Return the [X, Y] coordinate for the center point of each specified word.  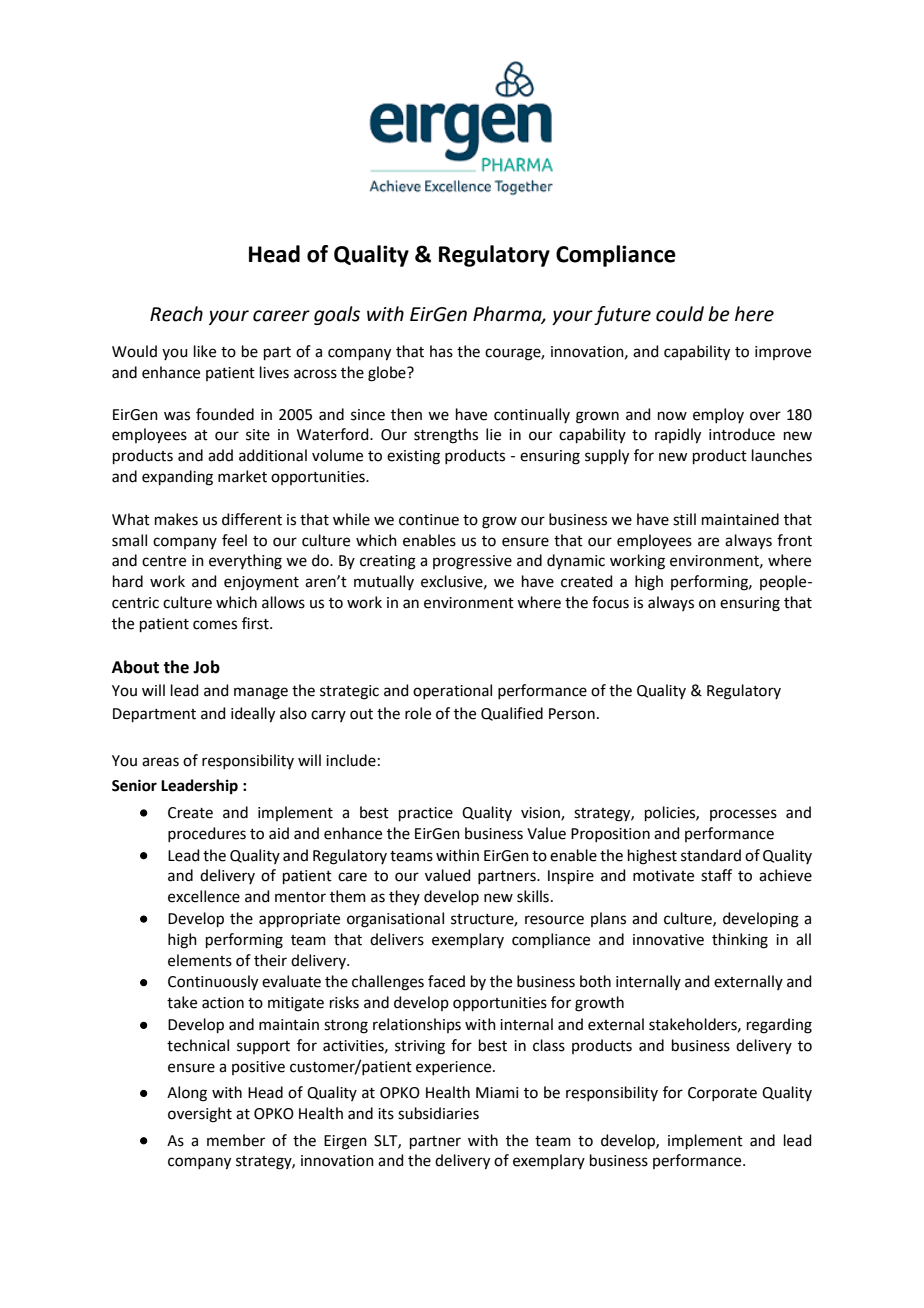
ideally [253, 715]
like [205, 351]
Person [572, 714]
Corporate [722, 1094]
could [680, 314]
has [441, 351]
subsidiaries [438, 1113]
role [418, 713]
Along [187, 1094]
